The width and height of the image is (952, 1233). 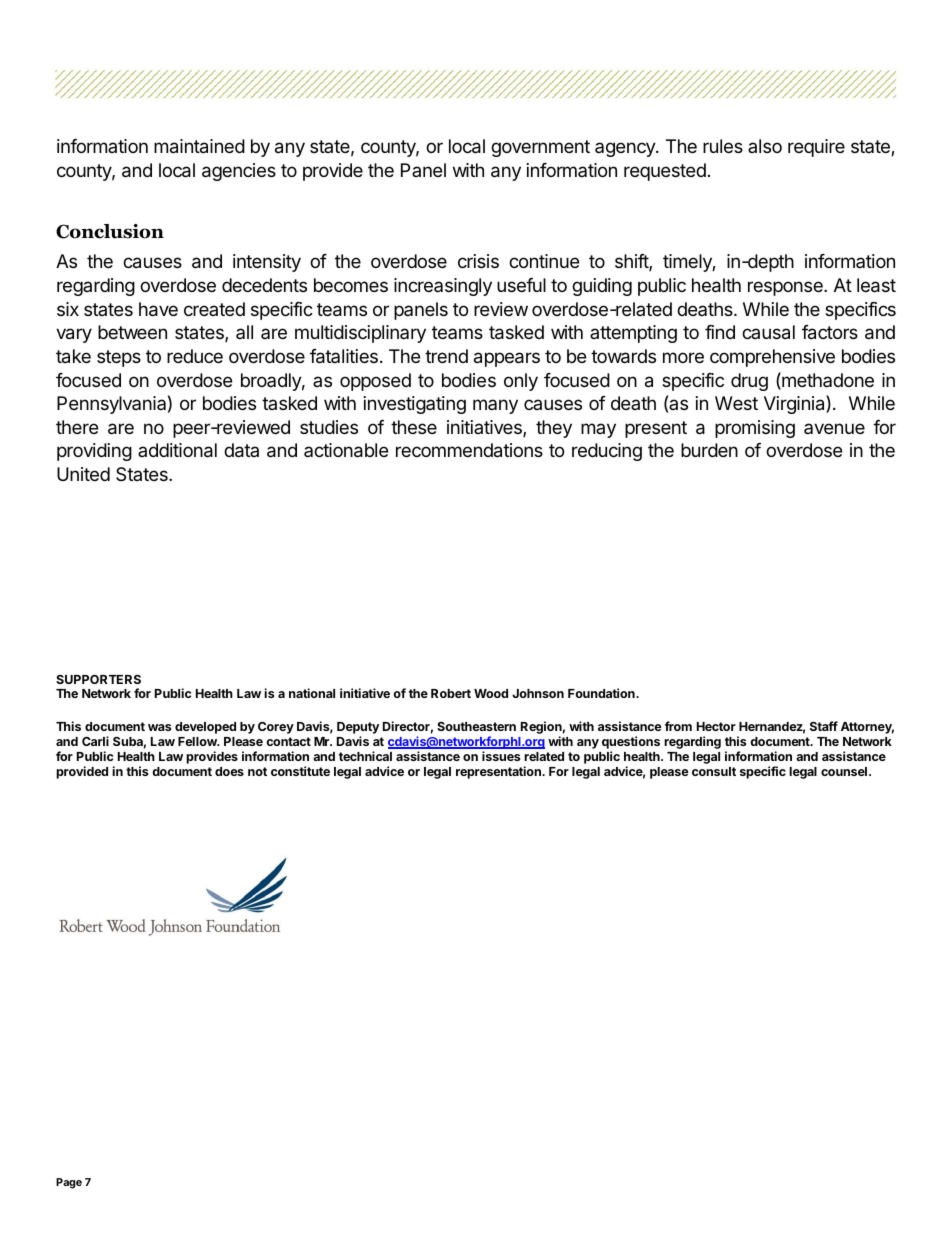 I want to click on government, so click(x=540, y=148).
